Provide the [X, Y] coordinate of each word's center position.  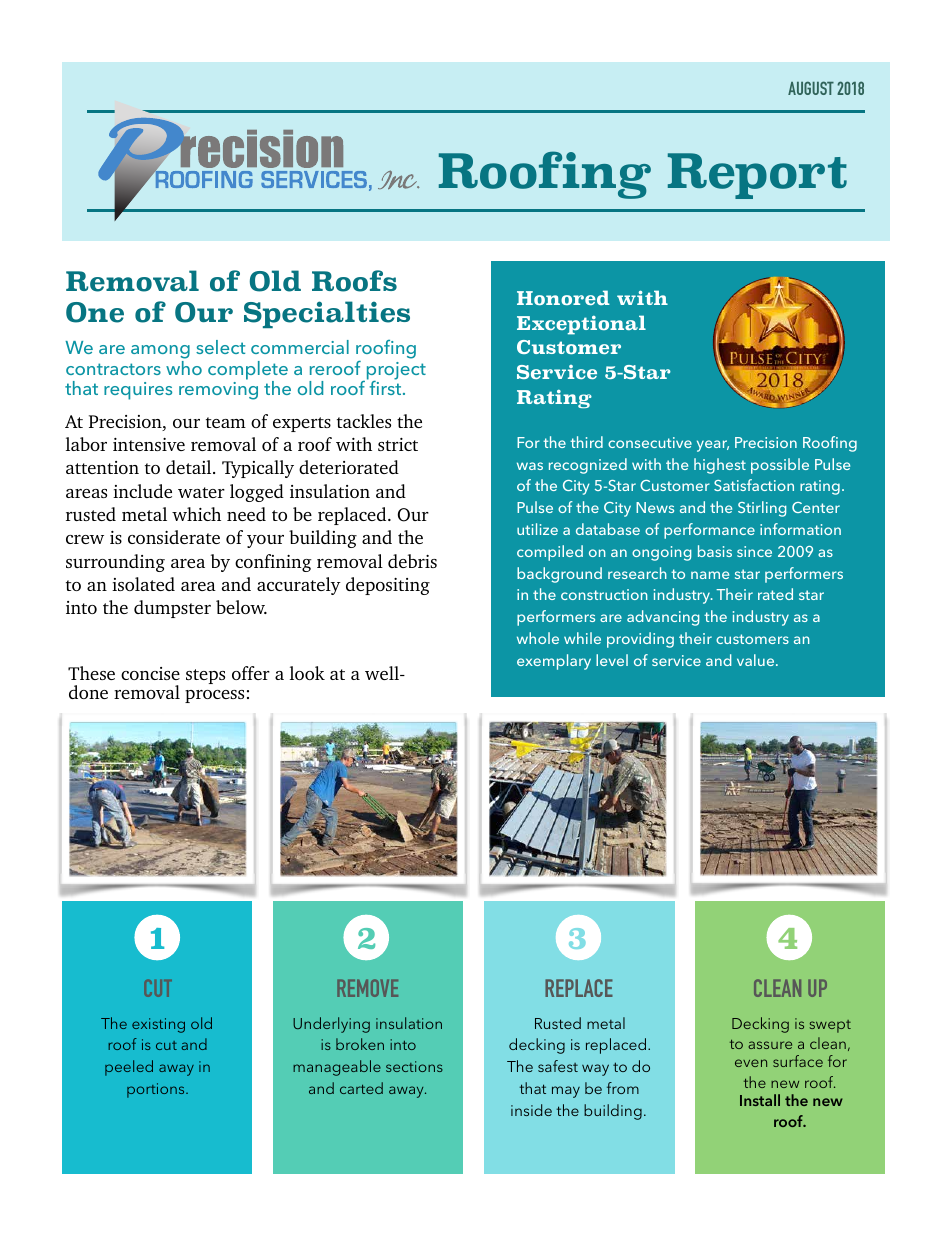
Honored [563, 297]
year [713, 446]
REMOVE [367, 988]
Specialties [327, 314]
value [757, 660]
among [160, 353]
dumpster [172, 609]
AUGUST [811, 88]
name [710, 575]
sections [414, 1066]
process [214, 696]
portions [157, 1090]
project [396, 372]
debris [412, 561]
